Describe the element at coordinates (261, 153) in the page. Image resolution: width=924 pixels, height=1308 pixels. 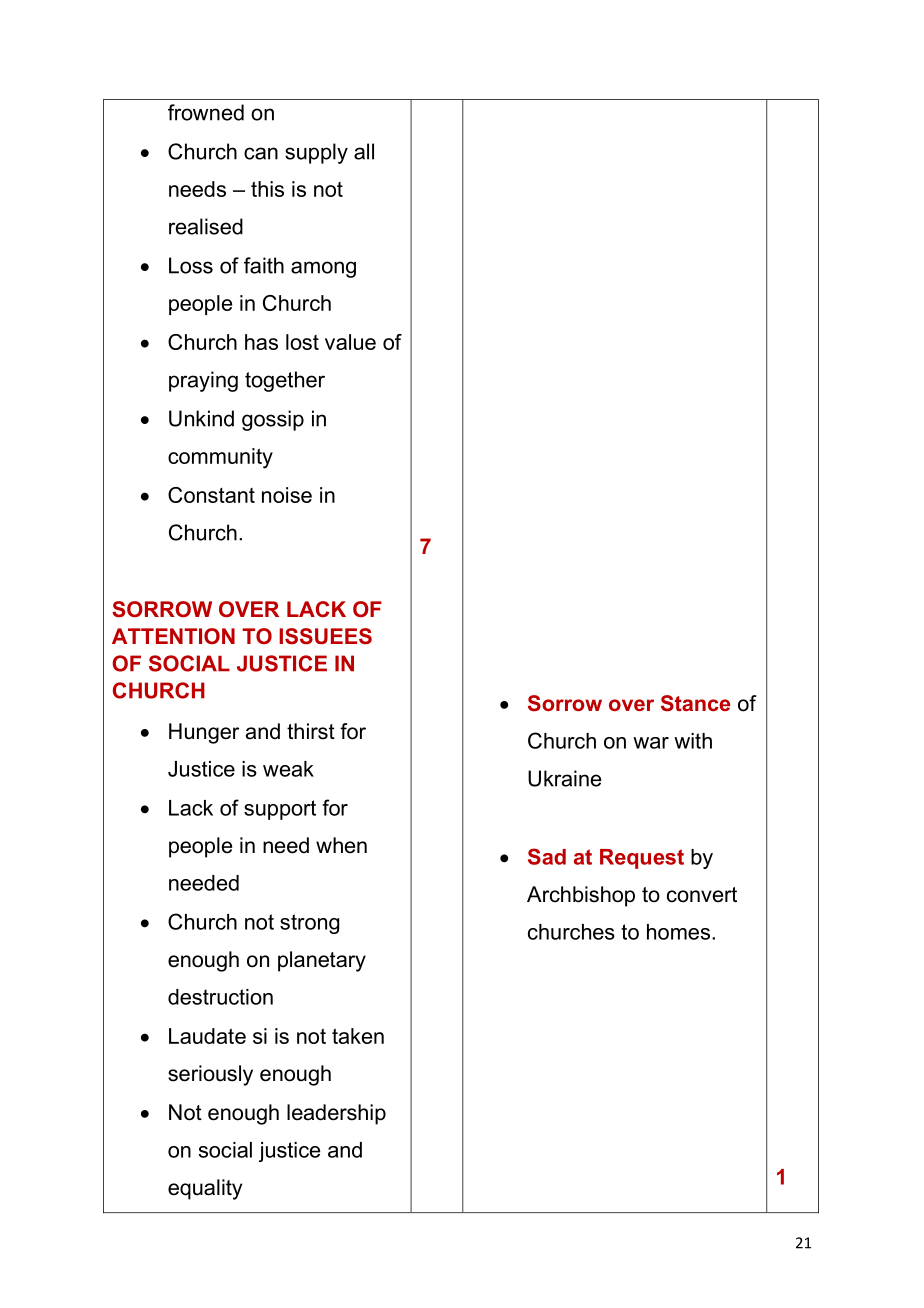
I see `can` at that location.
